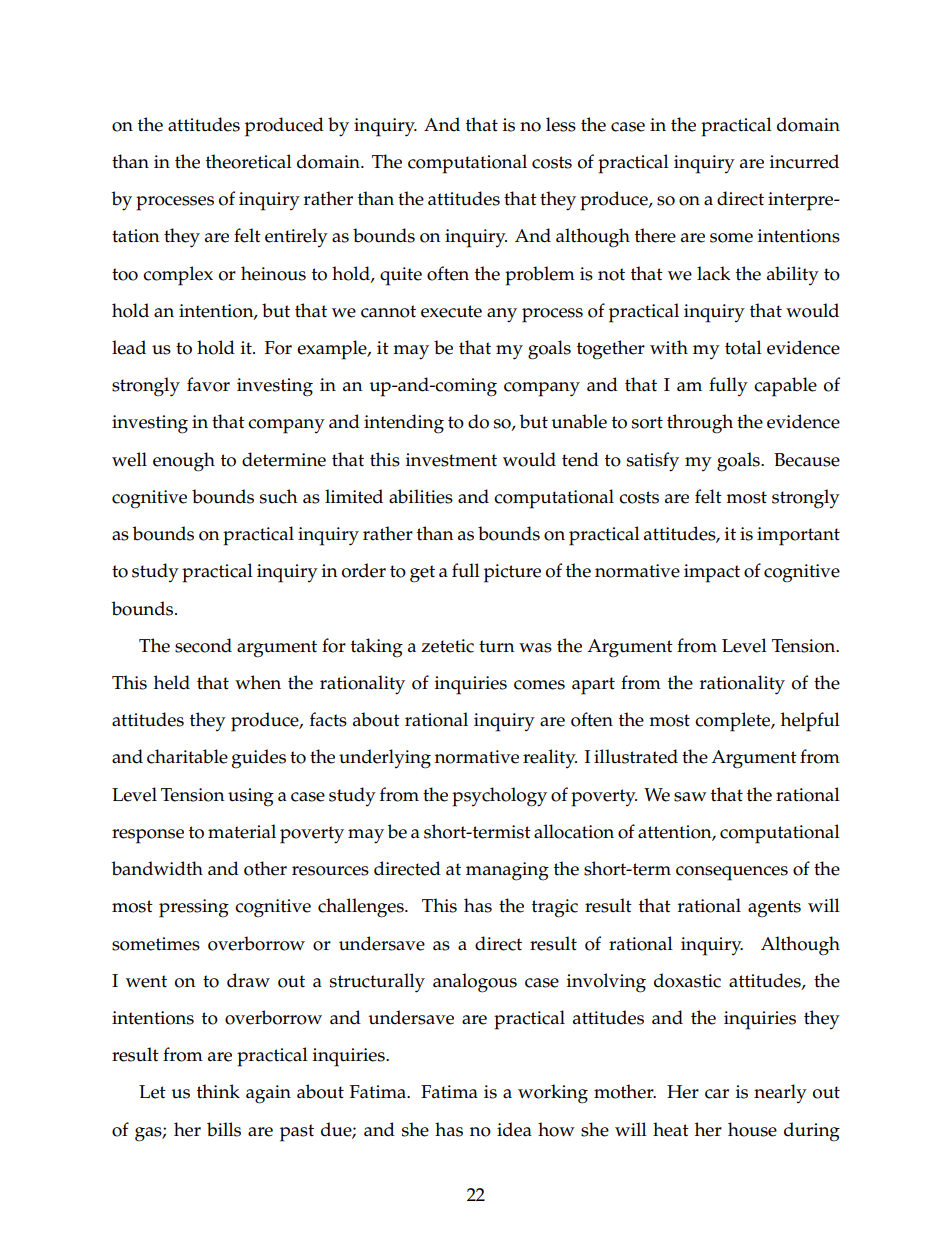  I want to click on less, so click(561, 124).
